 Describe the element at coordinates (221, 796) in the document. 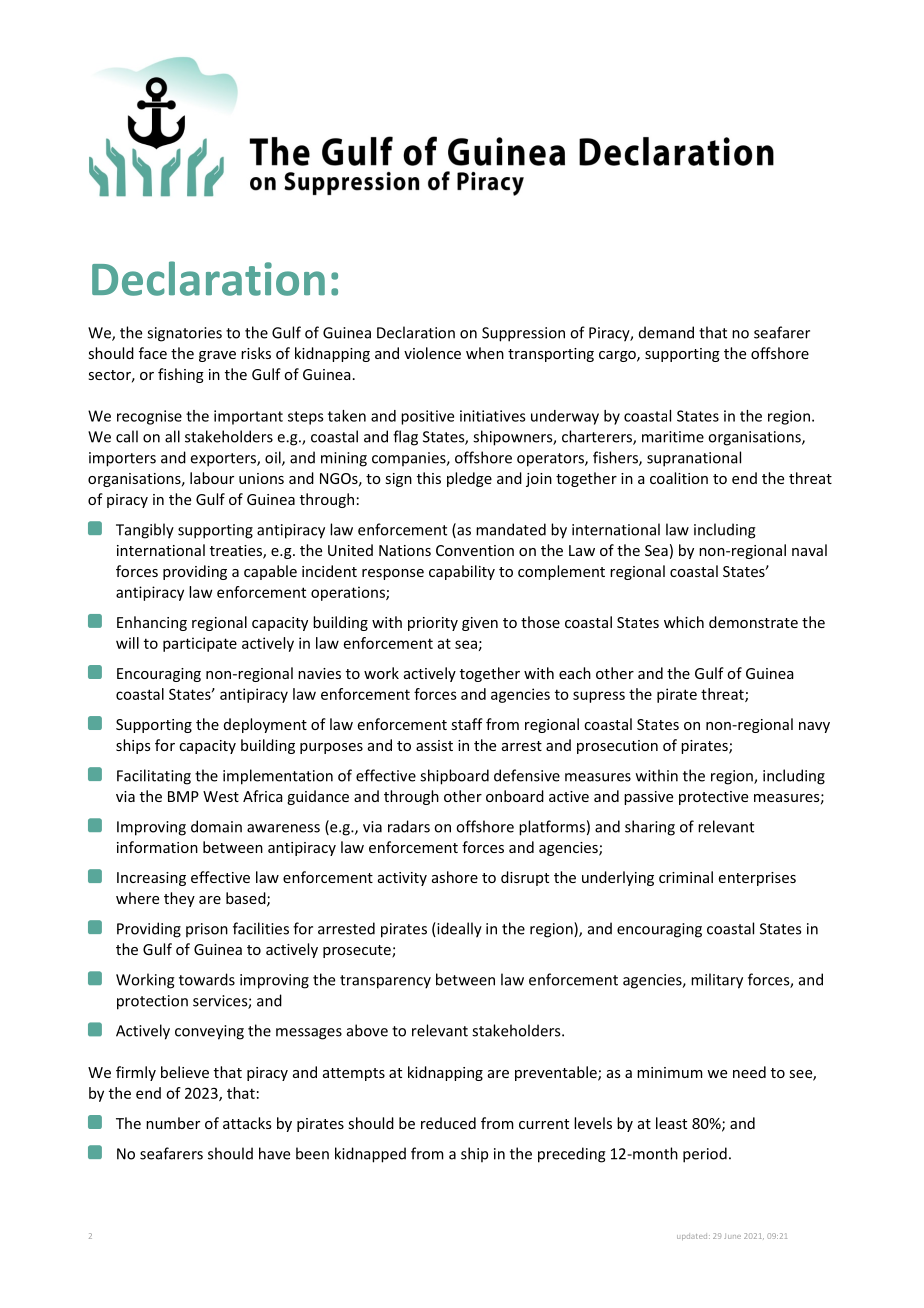

I see `West` at that location.
